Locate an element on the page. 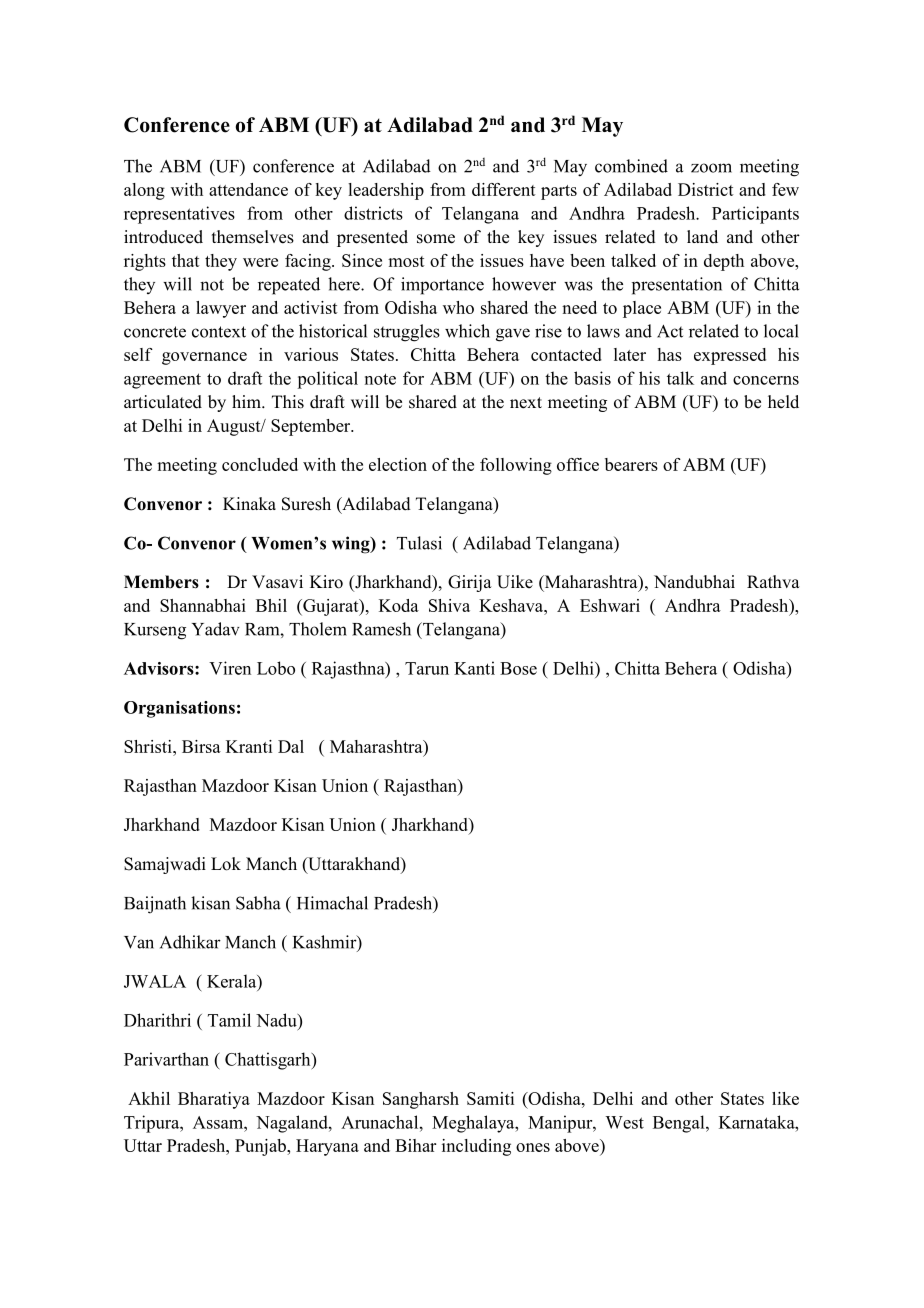  different is located at coordinates (504, 189).
